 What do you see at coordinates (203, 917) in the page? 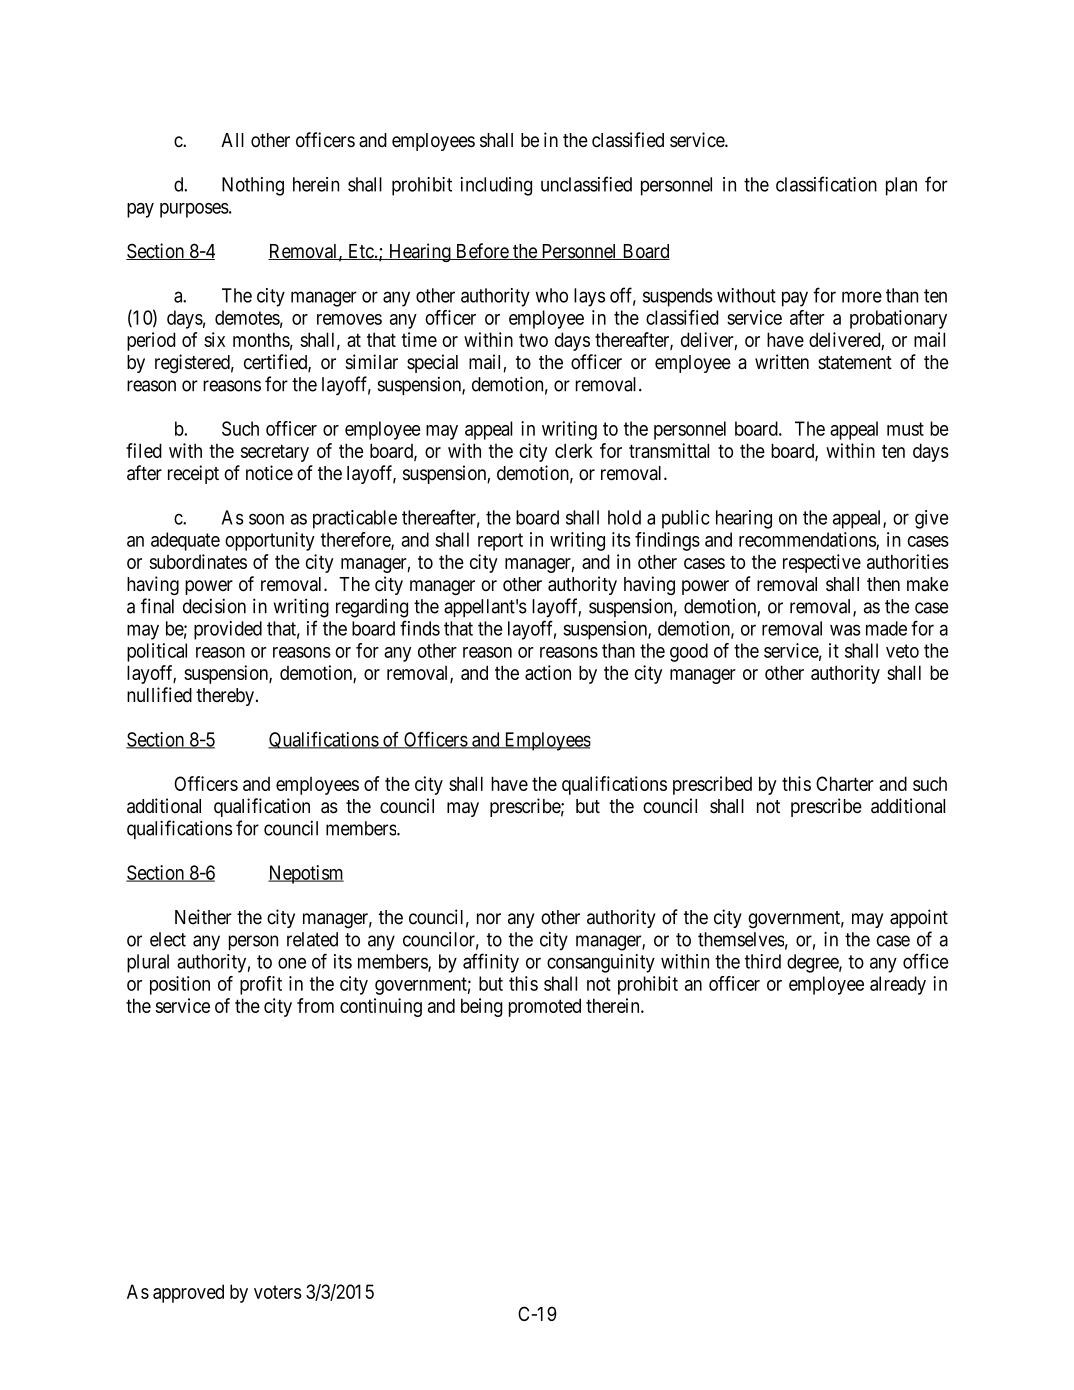
I see `Neither` at bounding box center [203, 917].
